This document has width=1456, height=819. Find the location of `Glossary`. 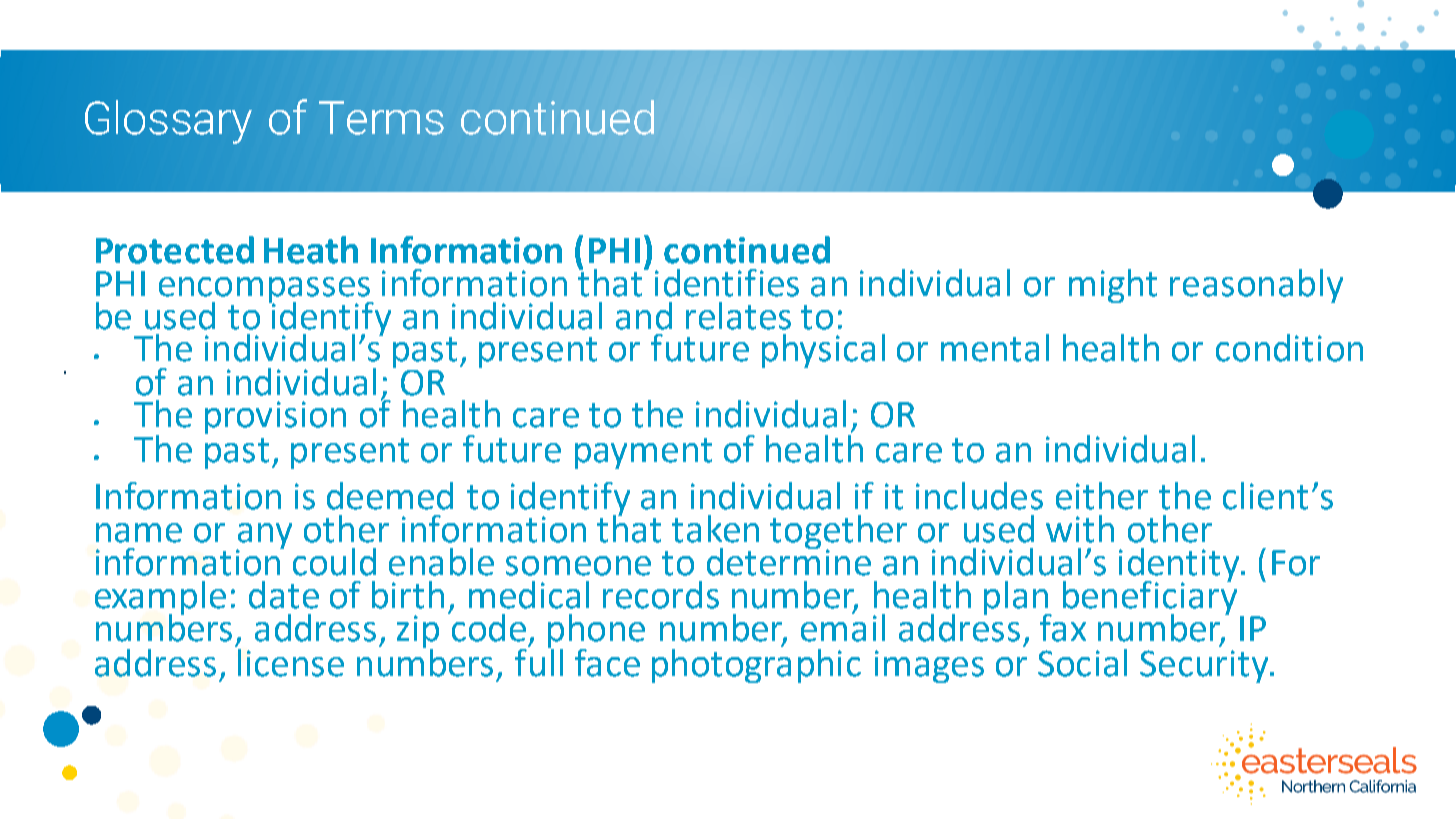

Glossary is located at coordinates (168, 122).
